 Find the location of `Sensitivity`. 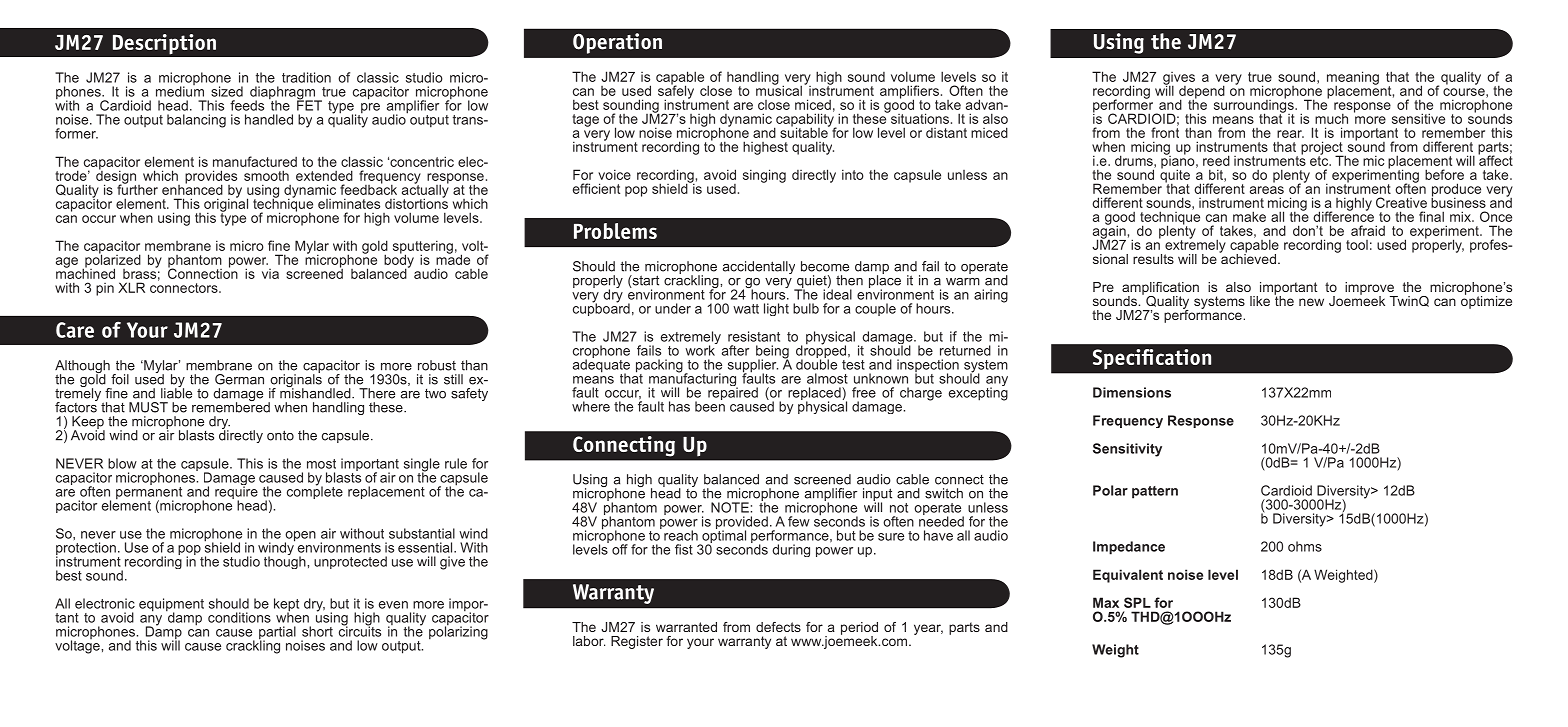

Sensitivity is located at coordinates (1127, 450).
